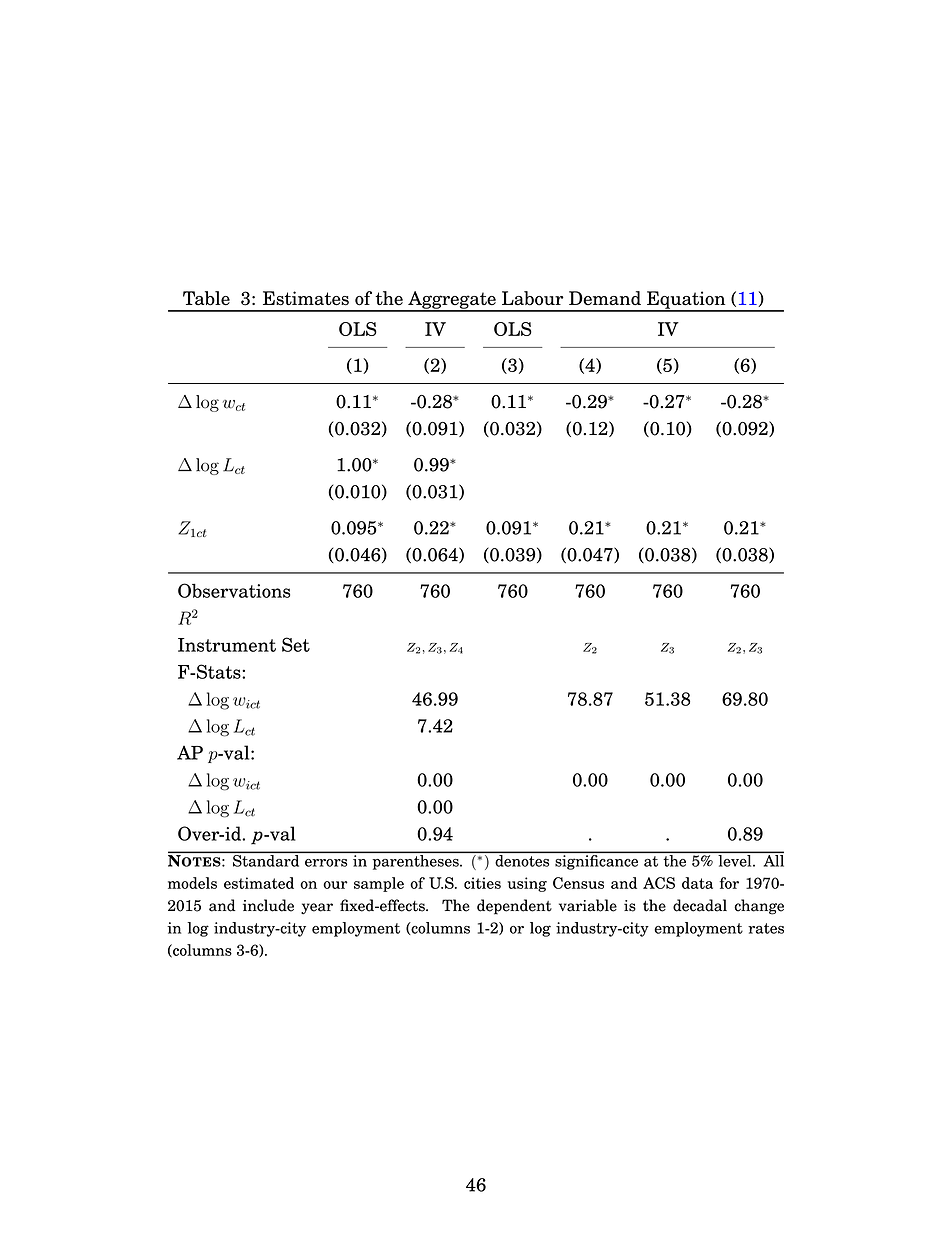 Image resolution: width=952 pixels, height=1233 pixels. I want to click on Aggregate, so click(452, 301).
